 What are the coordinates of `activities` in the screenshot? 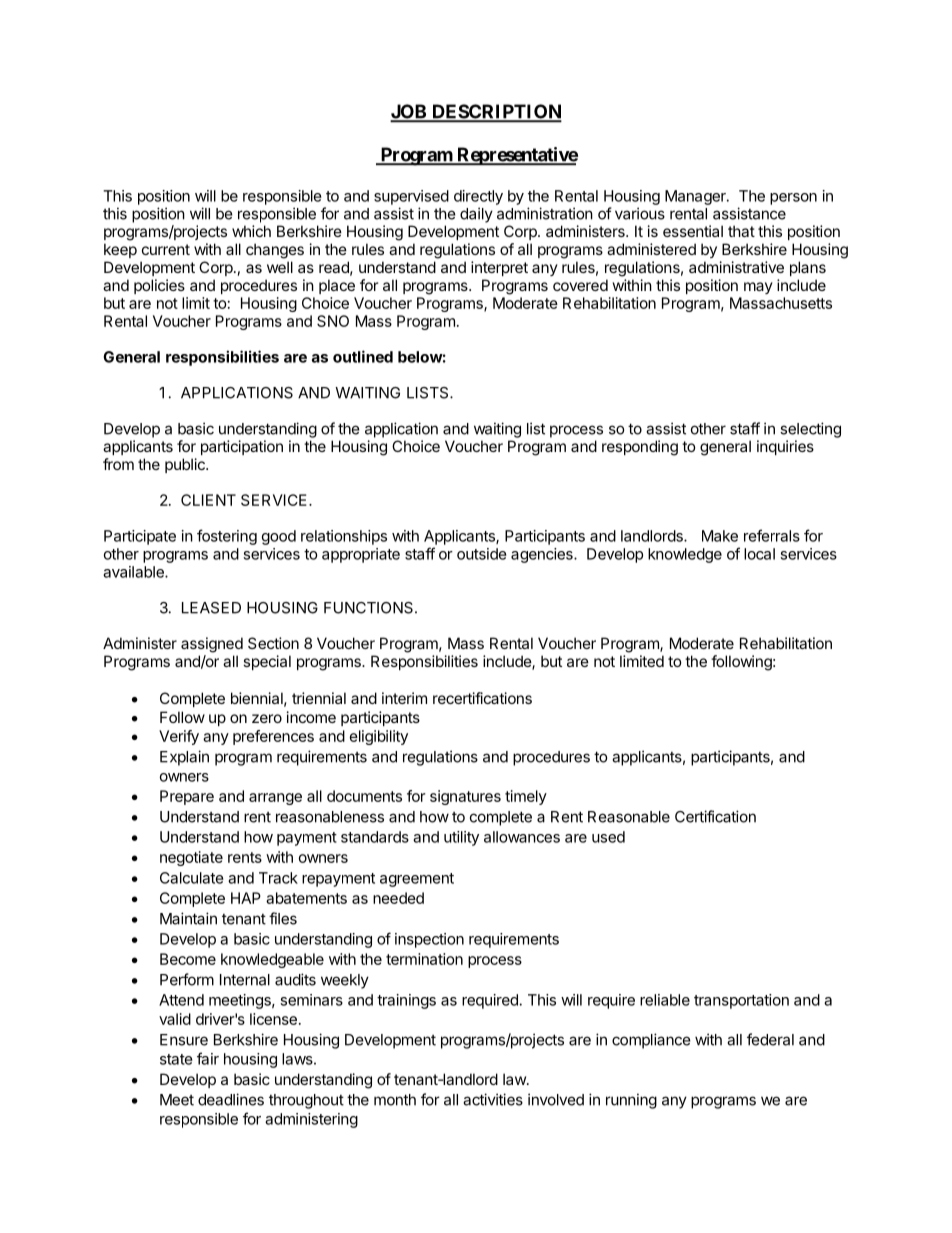 It's located at (493, 1099).
